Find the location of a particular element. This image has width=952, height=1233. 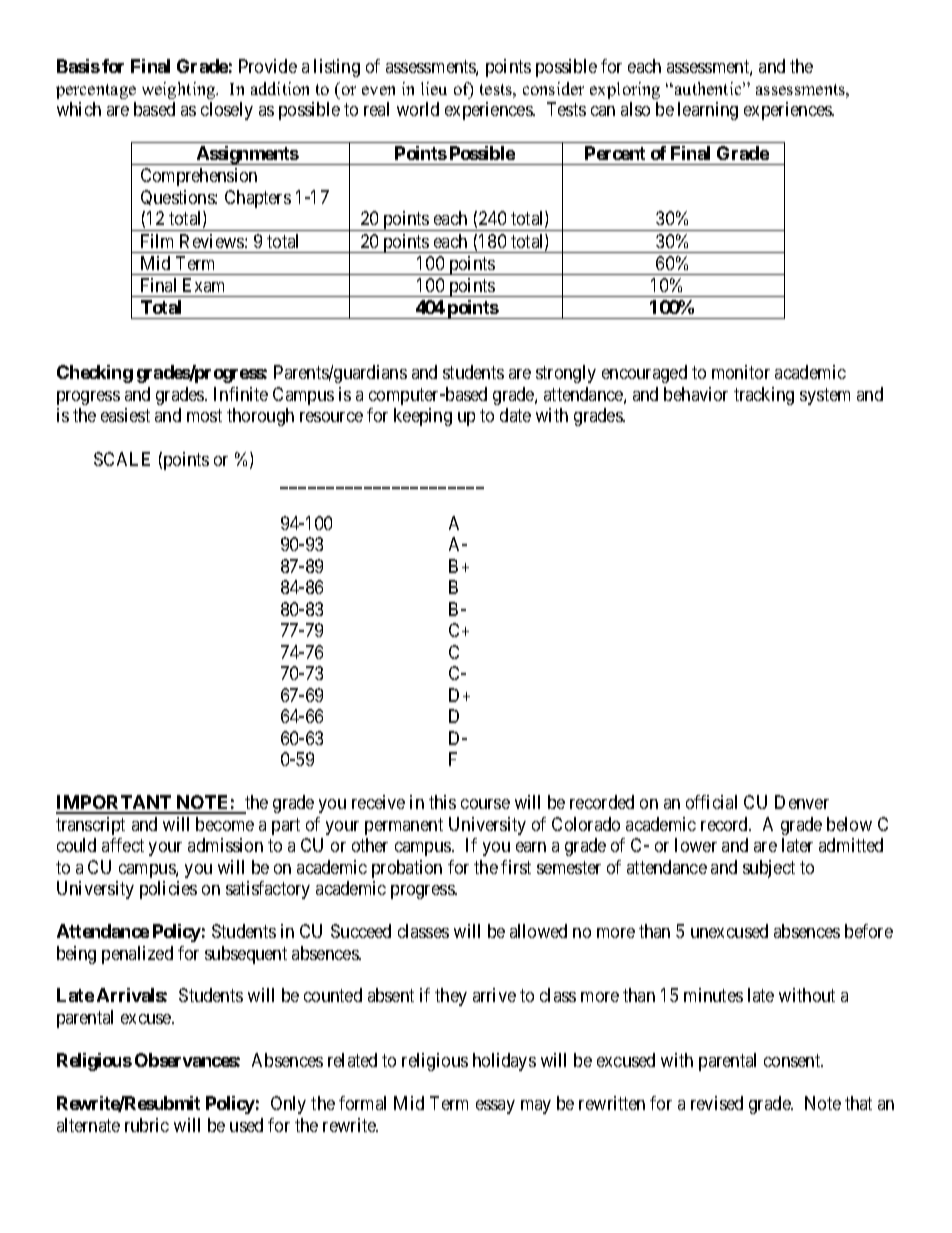

most is located at coordinates (204, 415).
